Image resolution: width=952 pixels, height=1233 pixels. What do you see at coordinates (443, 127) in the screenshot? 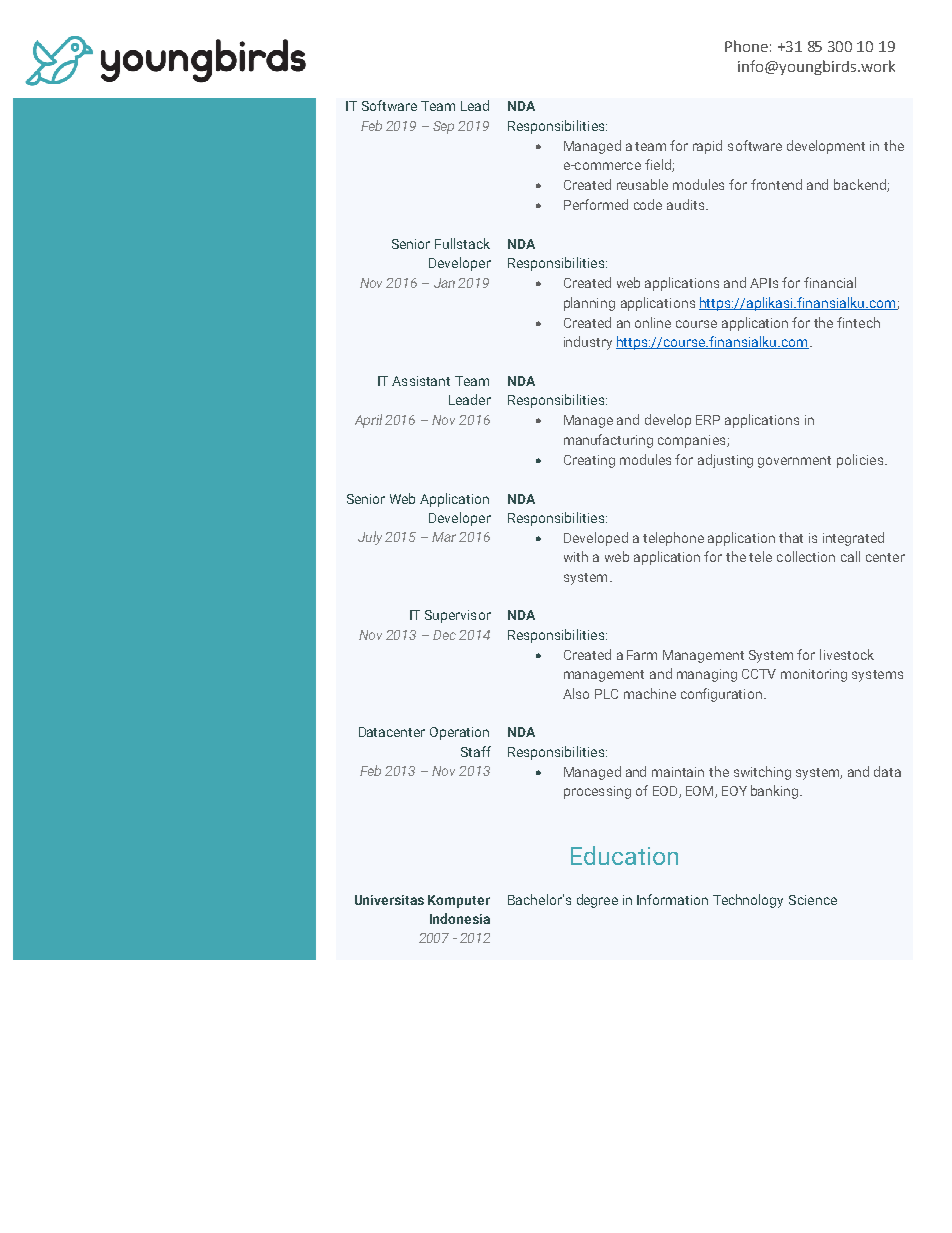
I see `Sep` at bounding box center [443, 127].
